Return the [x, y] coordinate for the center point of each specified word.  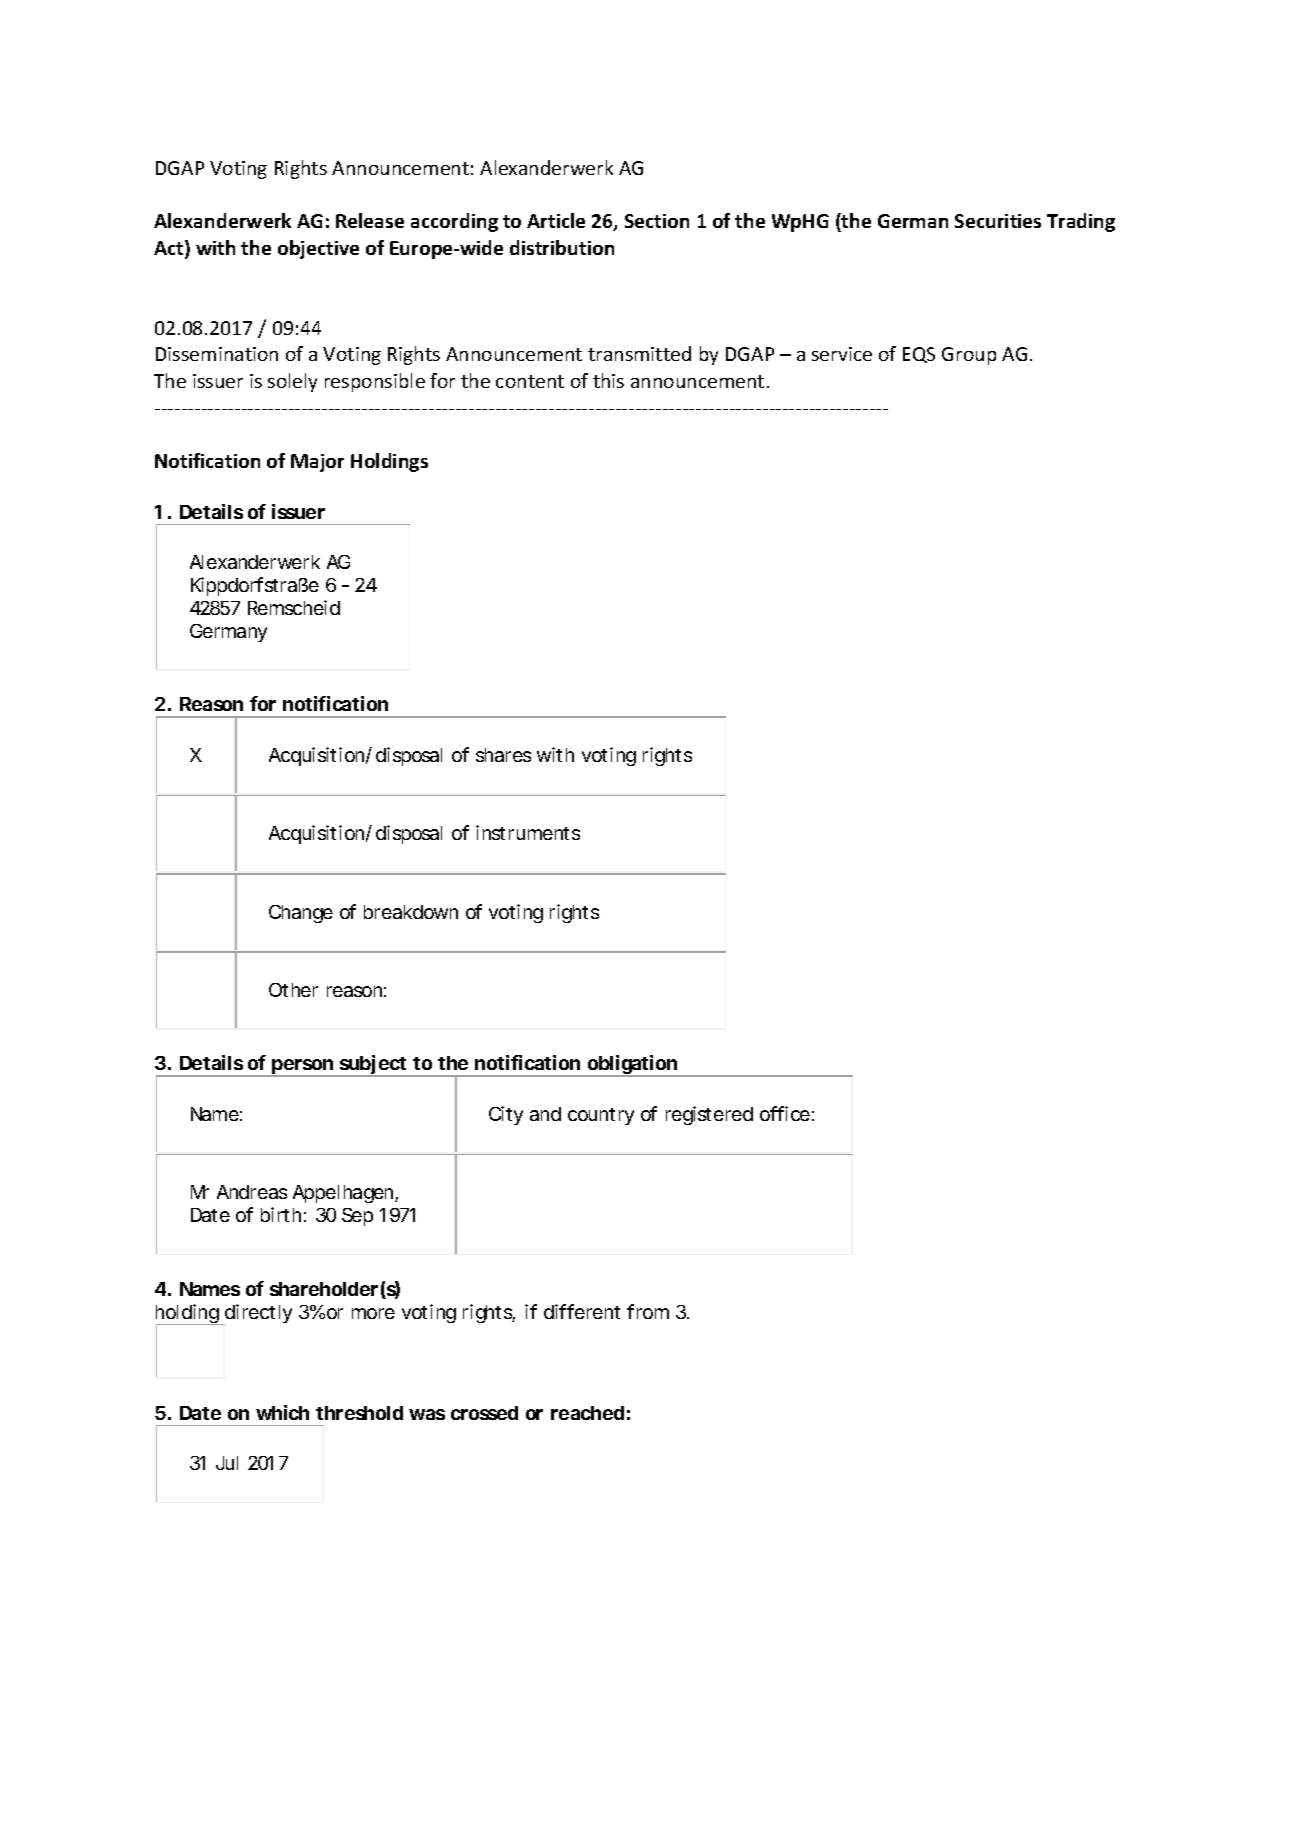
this [608, 380]
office [785, 1113]
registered [709, 1115]
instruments [528, 832]
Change [301, 914]
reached [587, 1413]
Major [317, 463]
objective [318, 249]
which [282, 1412]
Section [657, 221]
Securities [998, 221]
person [302, 1068]
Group [969, 356]
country [601, 1116]
